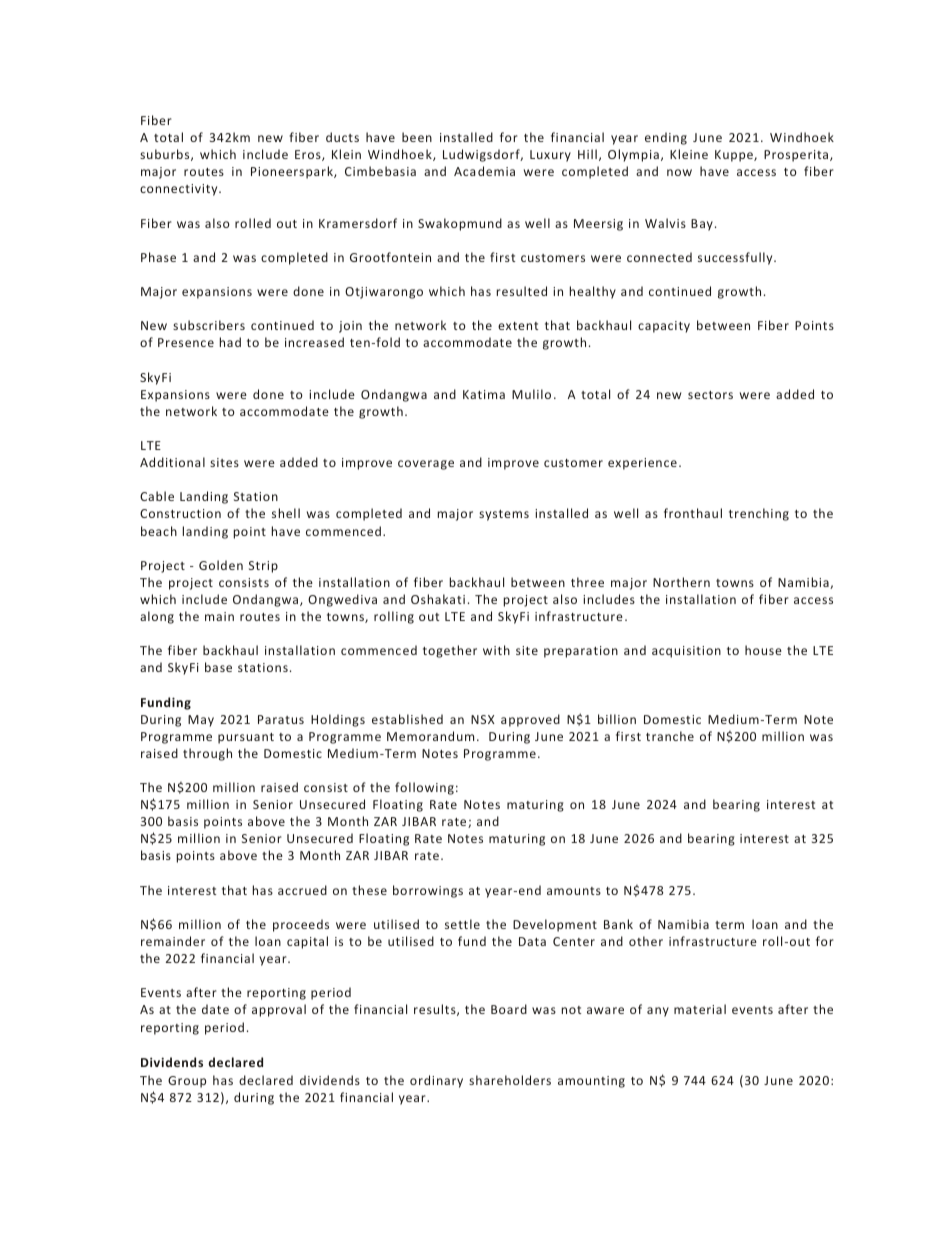  Describe the element at coordinates (180, 190) in the image. I see `connectivity` at that location.
